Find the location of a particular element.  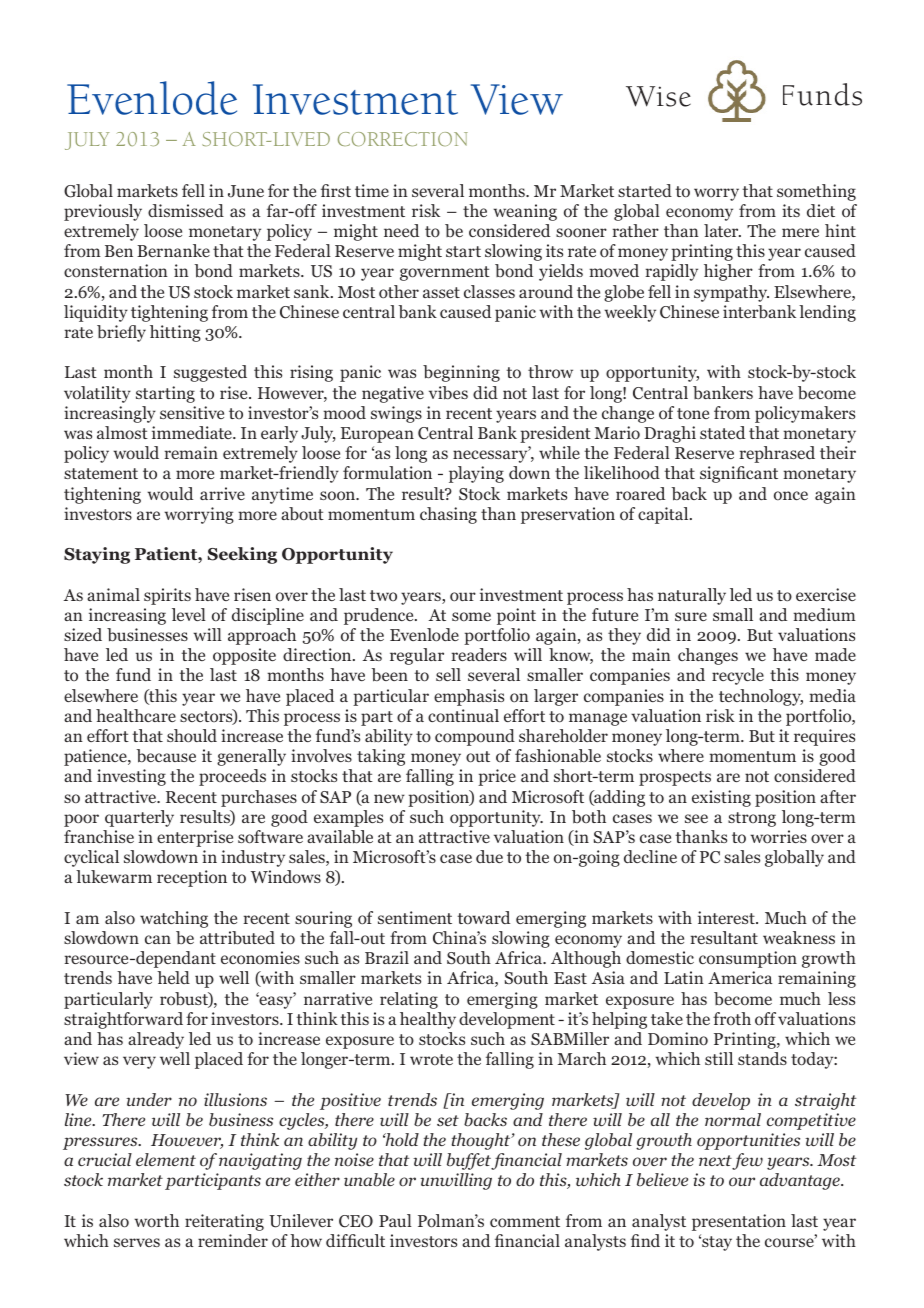

CORRECTION is located at coordinates (403, 139).
